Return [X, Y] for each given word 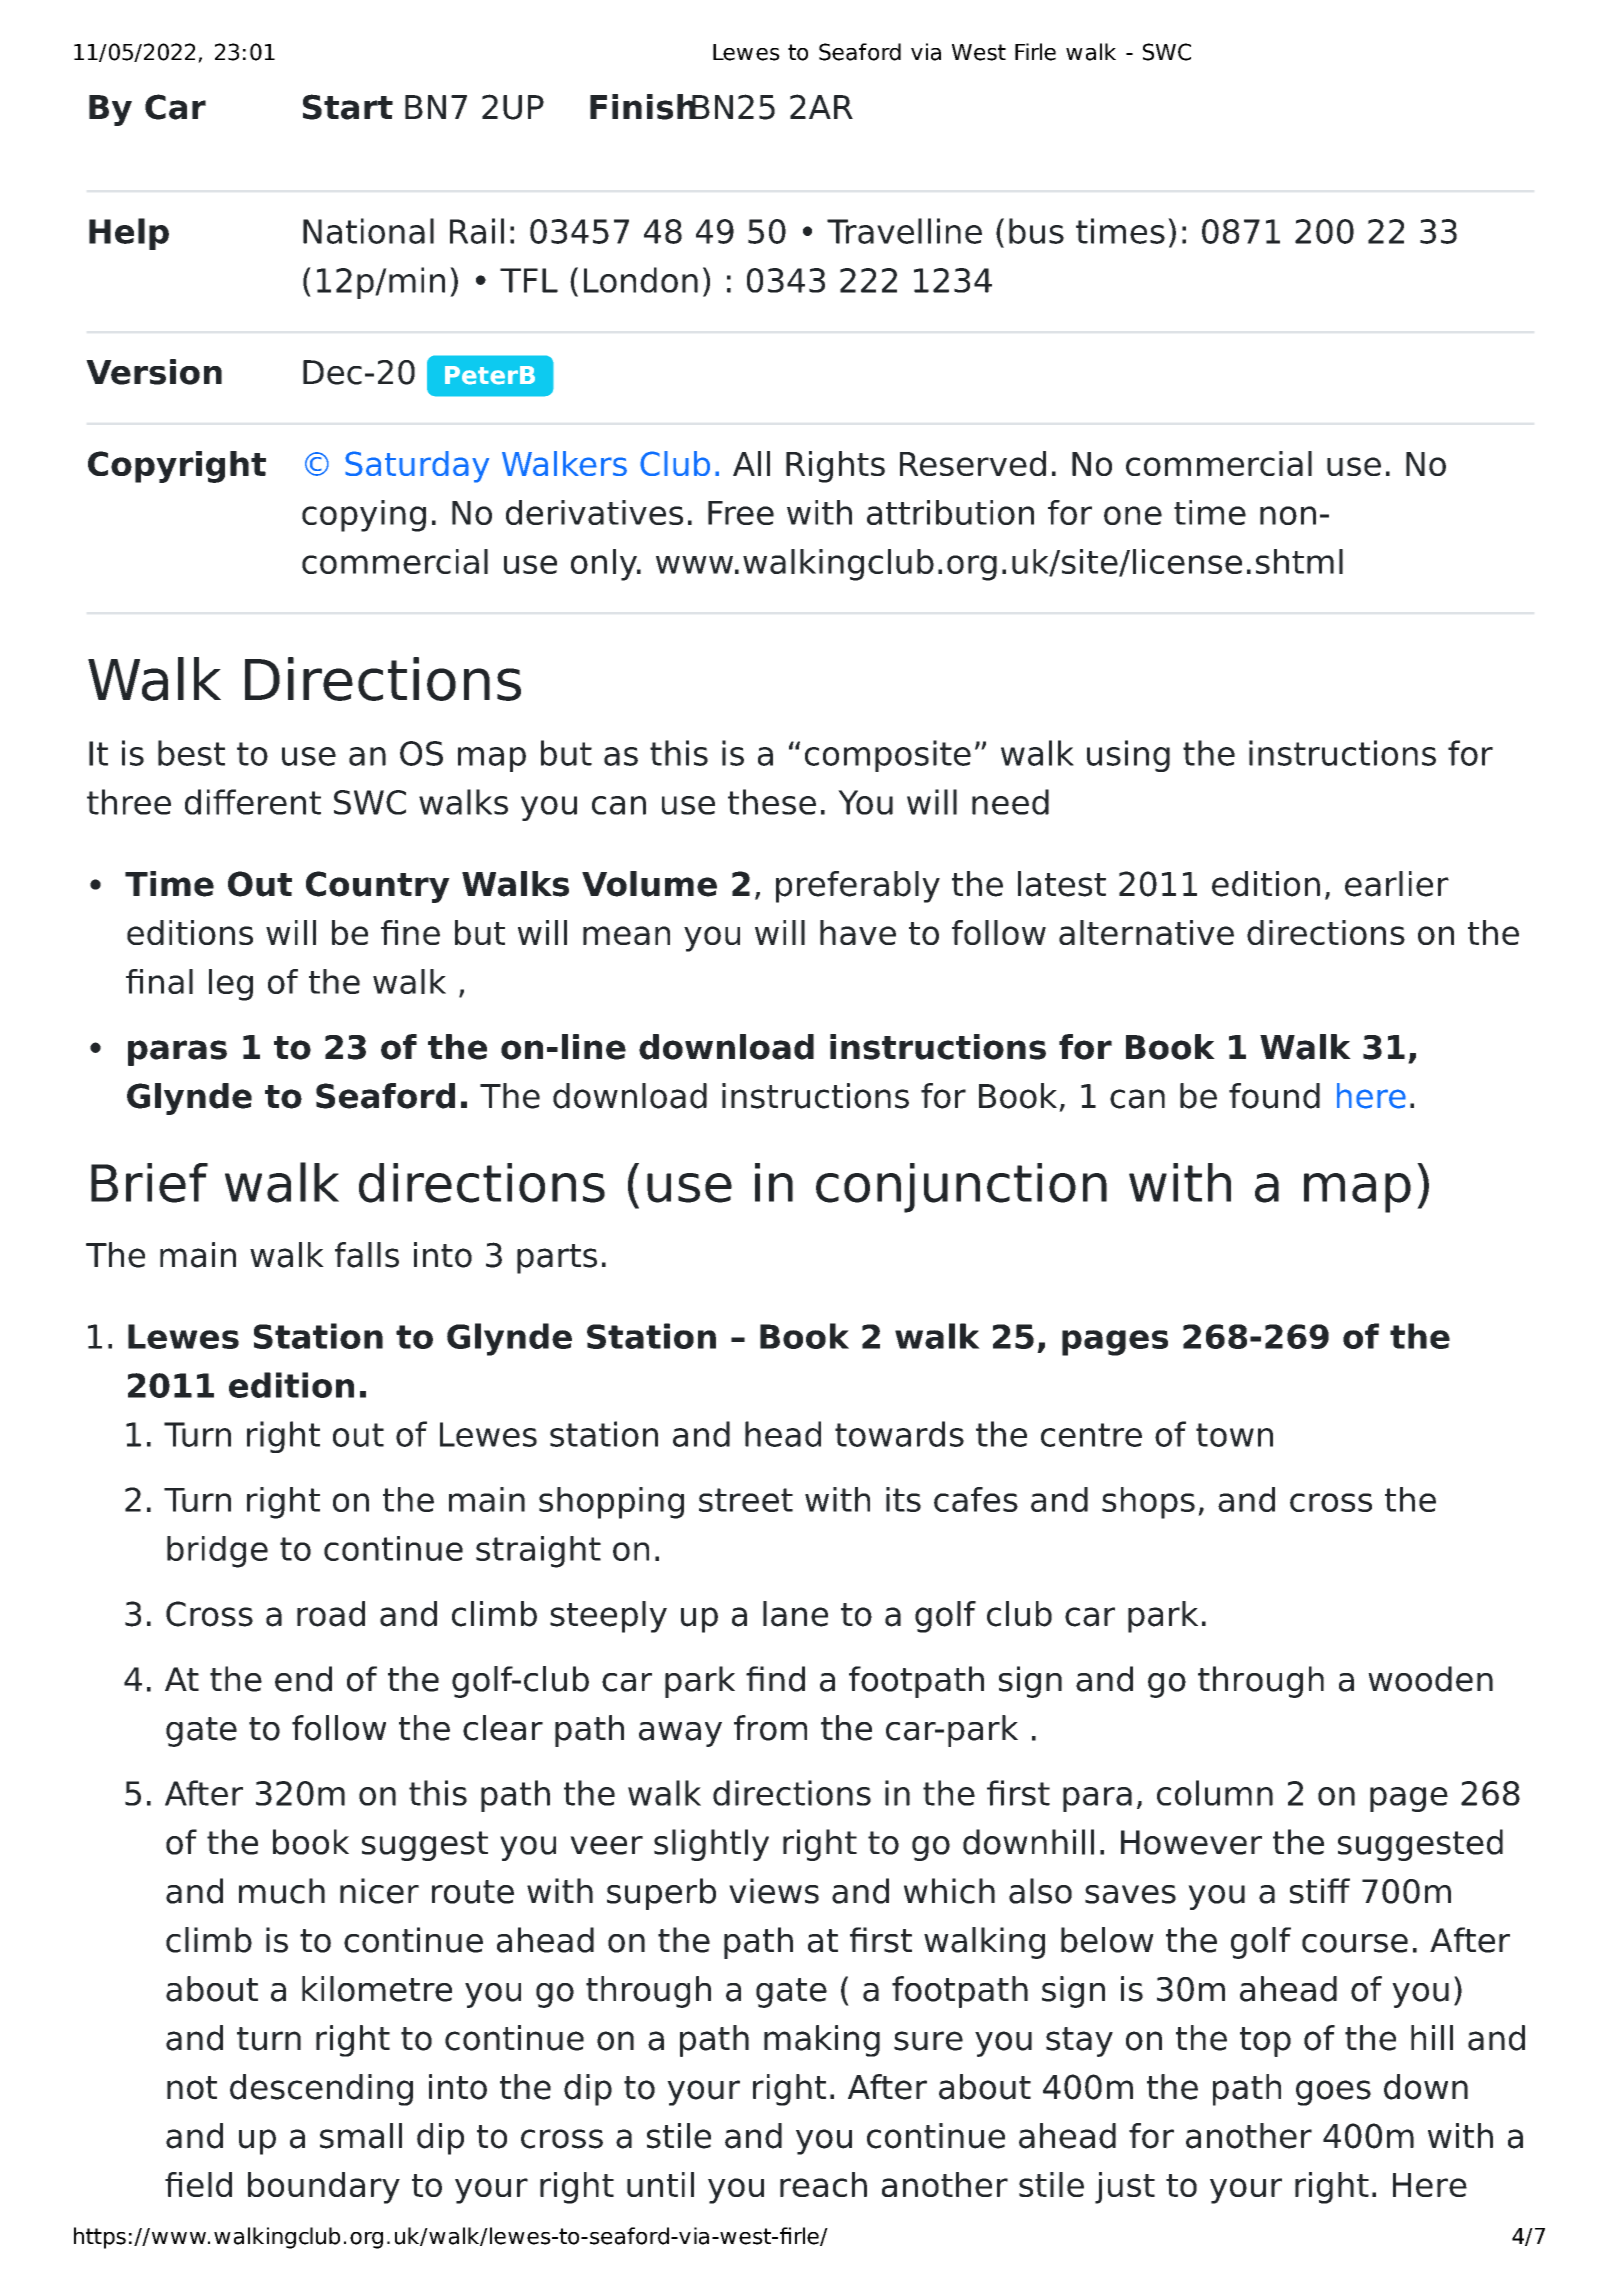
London [641, 280]
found [1274, 1096]
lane [795, 1614]
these [772, 802]
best [191, 753]
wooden [1430, 1679]
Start [348, 107]
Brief [149, 1183]
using [1128, 756]
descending [321, 2090]
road [331, 1614]
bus [1036, 231]
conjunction [961, 1188]
